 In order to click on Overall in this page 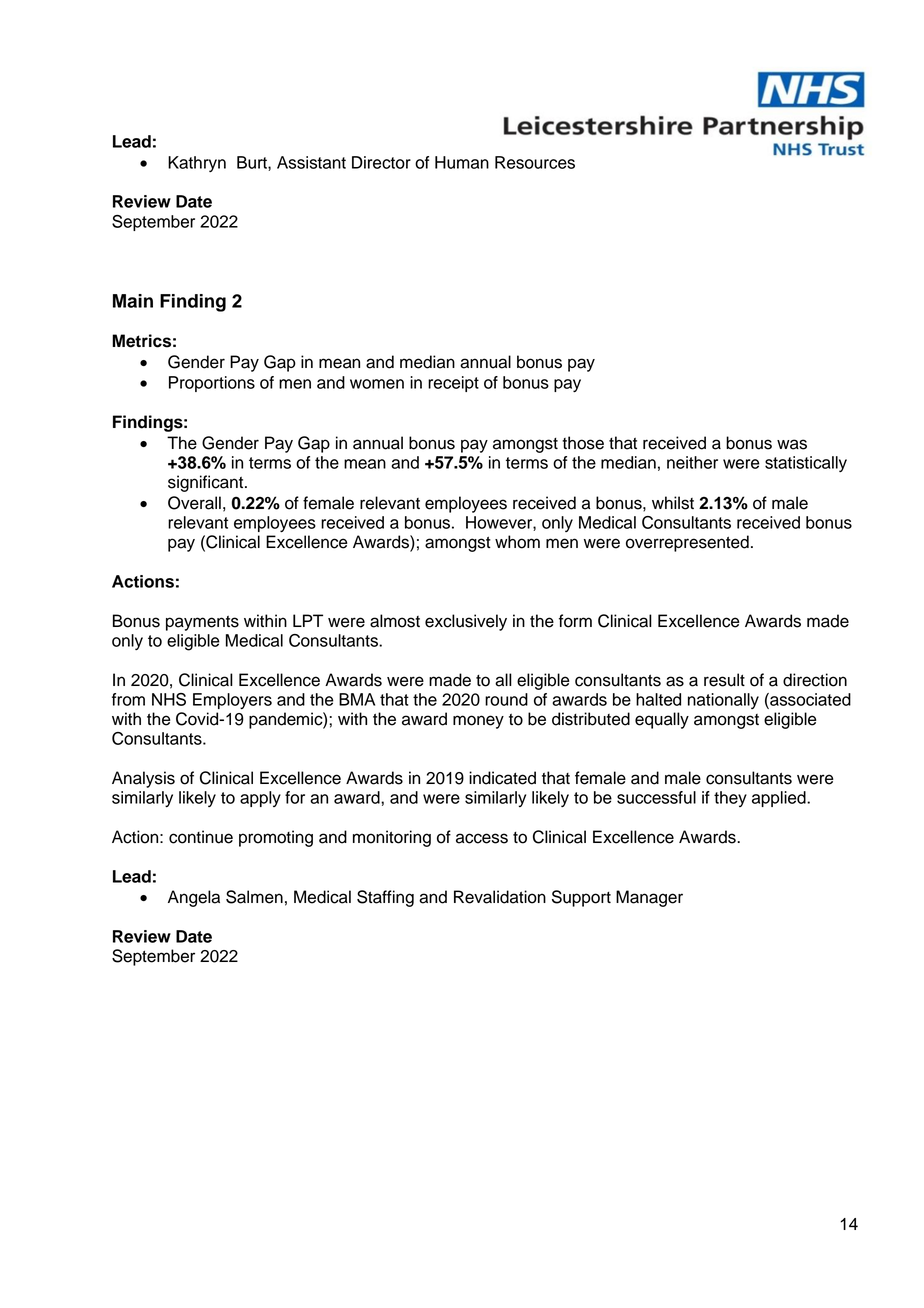, I will do `click(194, 503)`.
